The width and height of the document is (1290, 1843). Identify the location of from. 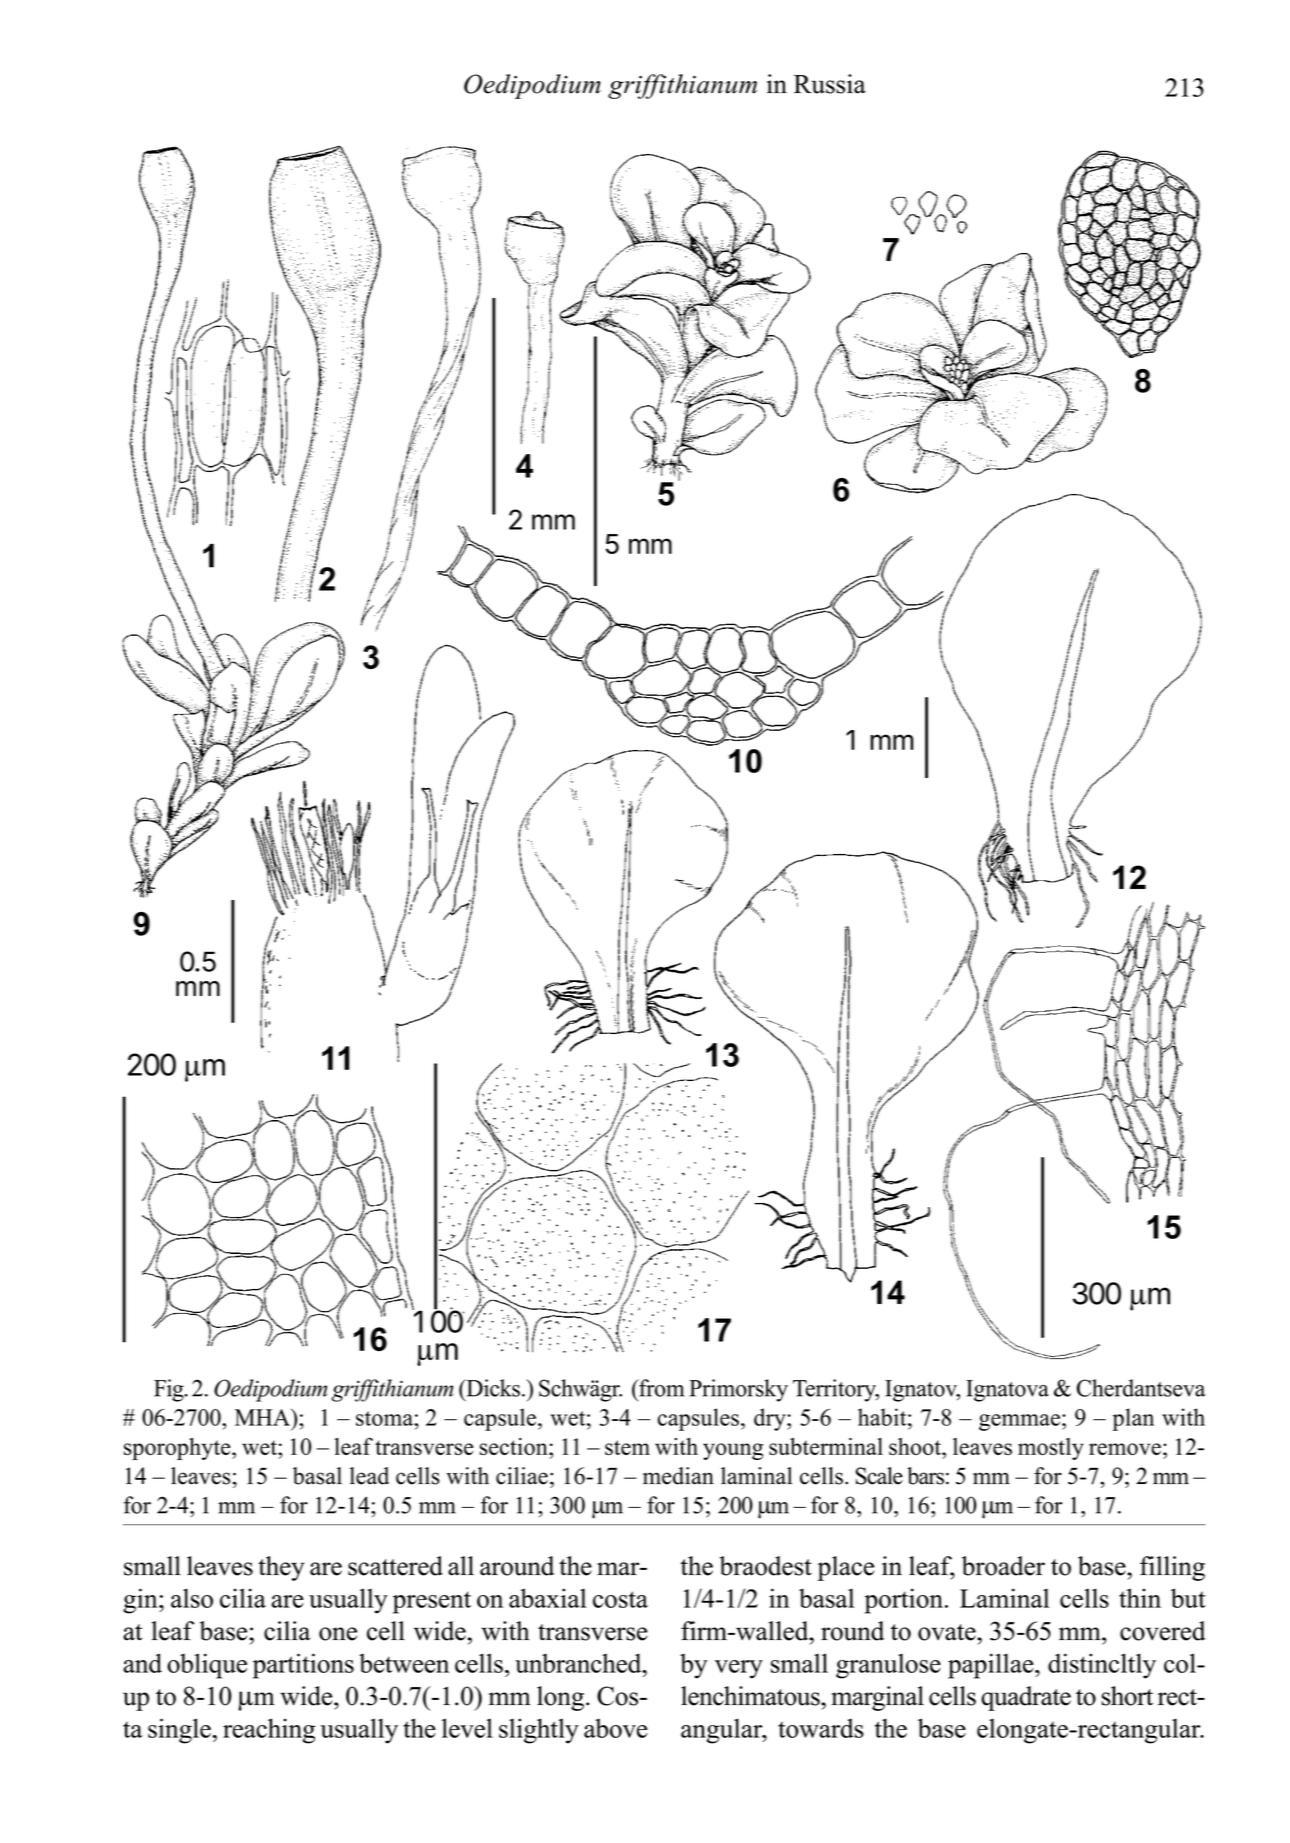
(660, 1388).
